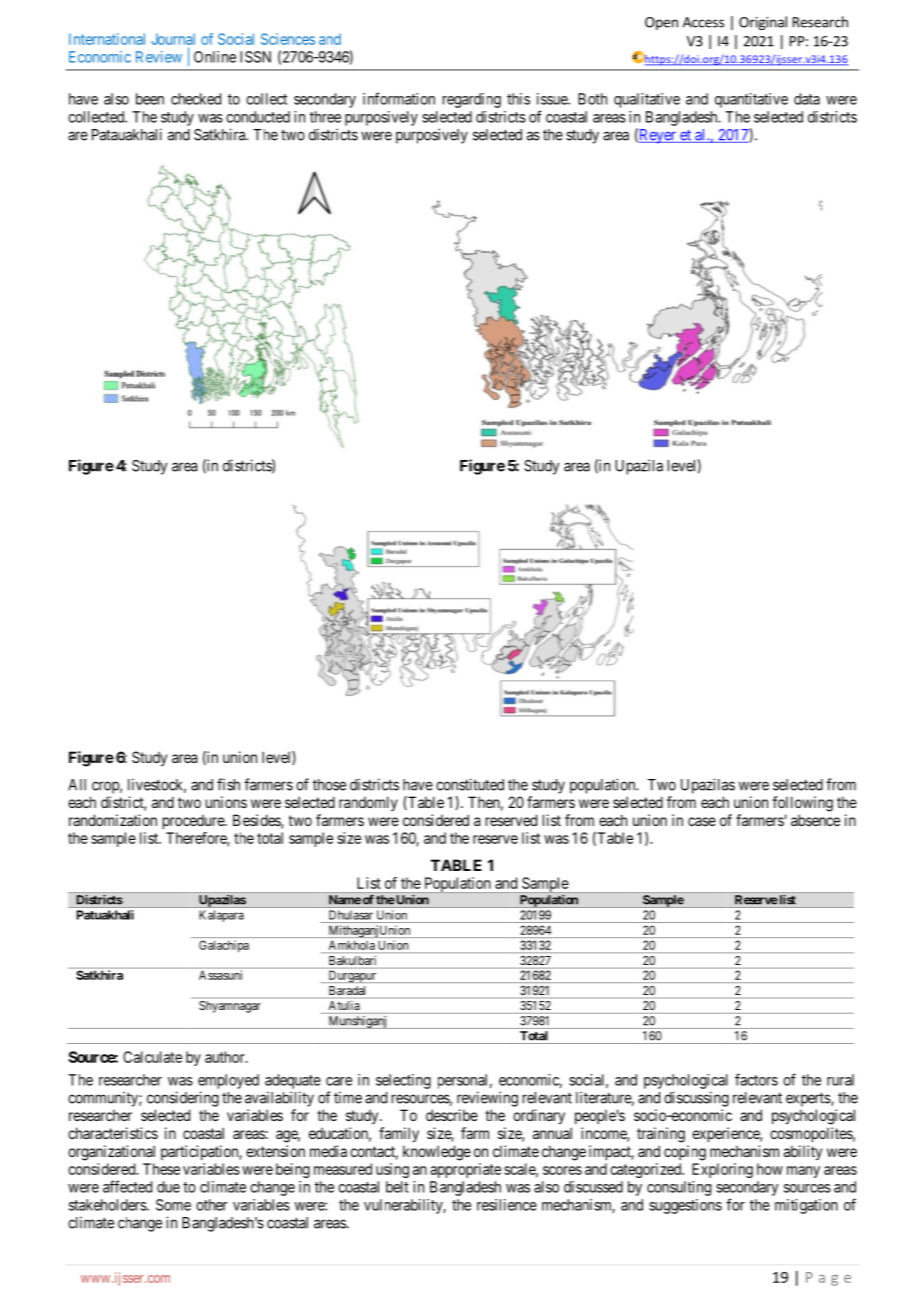 The height and width of the image is (1308, 924). Describe the element at coordinates (173, 39) in the image. I see `Journal` at that location.
